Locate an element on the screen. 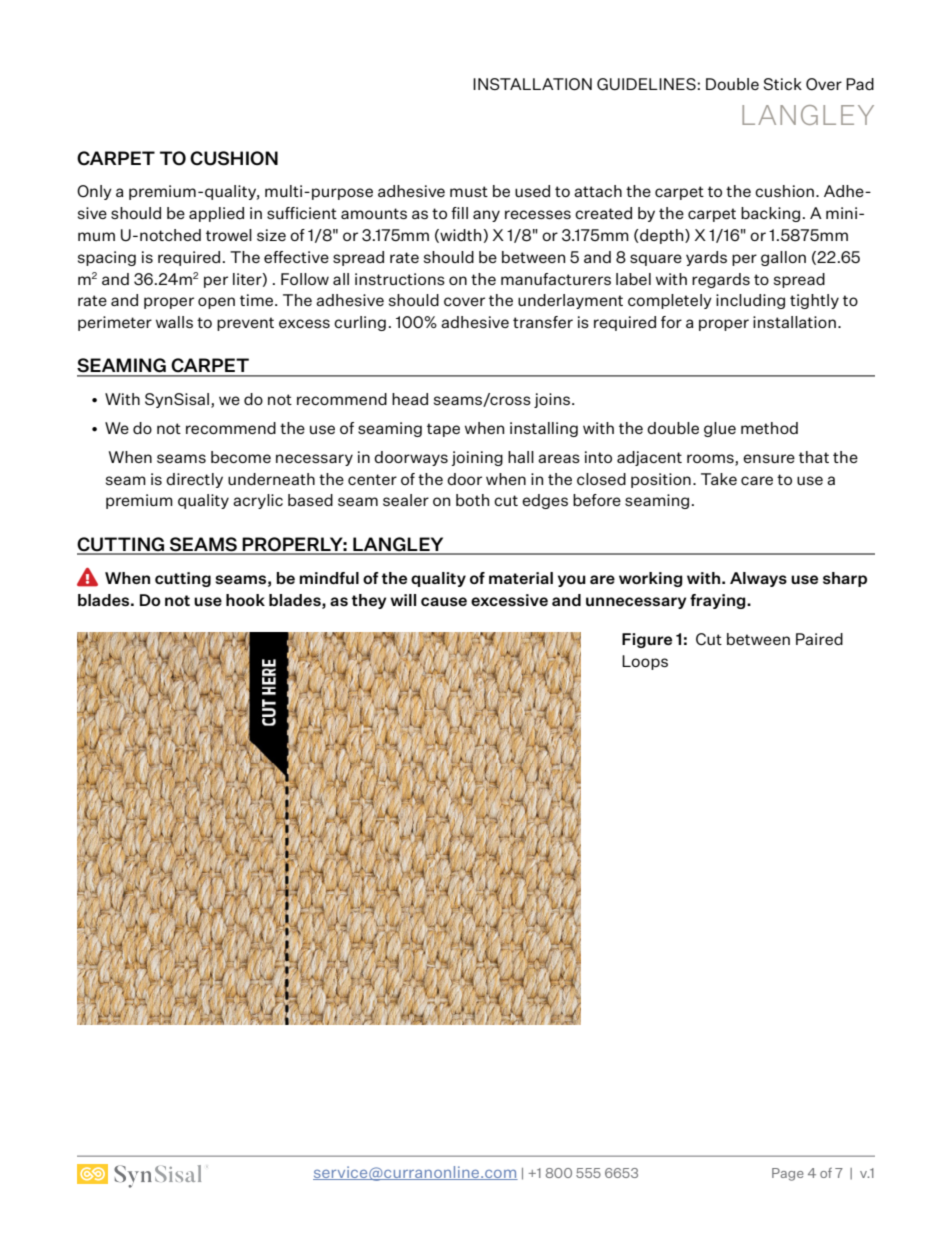 This screenshot has height=1233, width=952. must is located at coordinates (469, 191).
